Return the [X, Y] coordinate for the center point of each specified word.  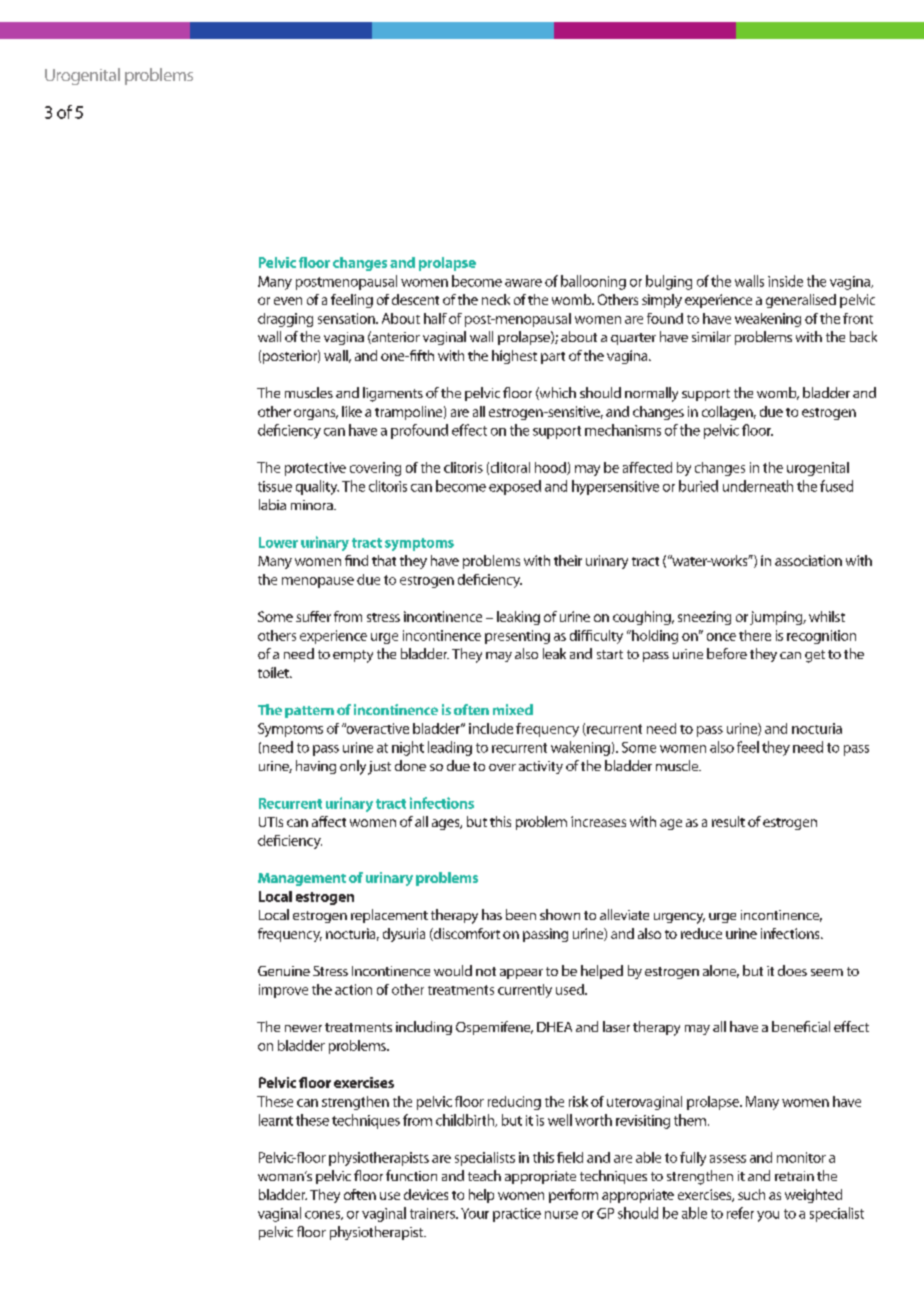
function [411, 1175]
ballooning [593, 282]
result [728, 821]
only [353, 767]
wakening [580, 748]
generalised [801, 301]
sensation [347, 318]
